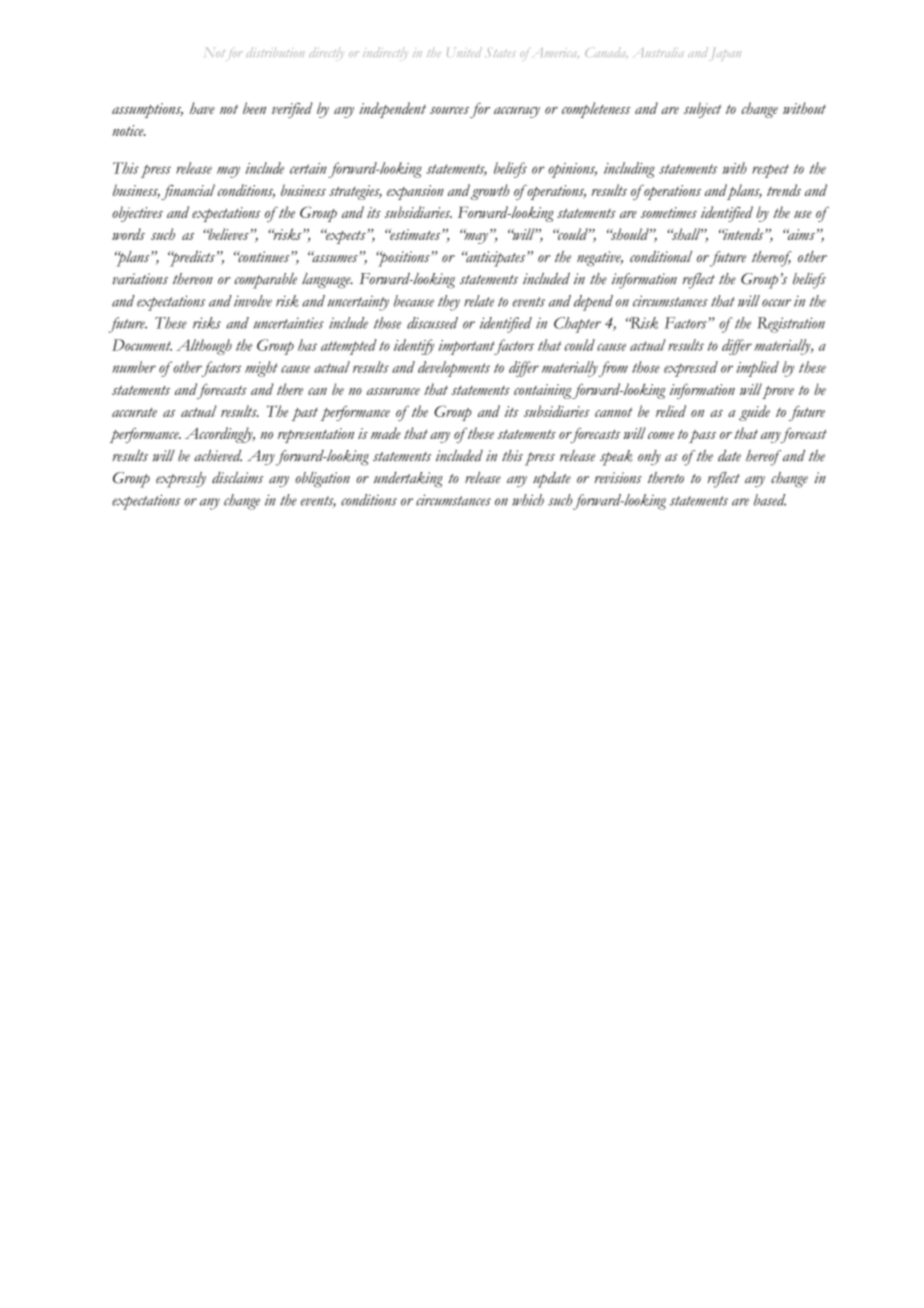 The height and width of the screenshot is (1308, 924). I want to click on distribution, so click(275, 52).
